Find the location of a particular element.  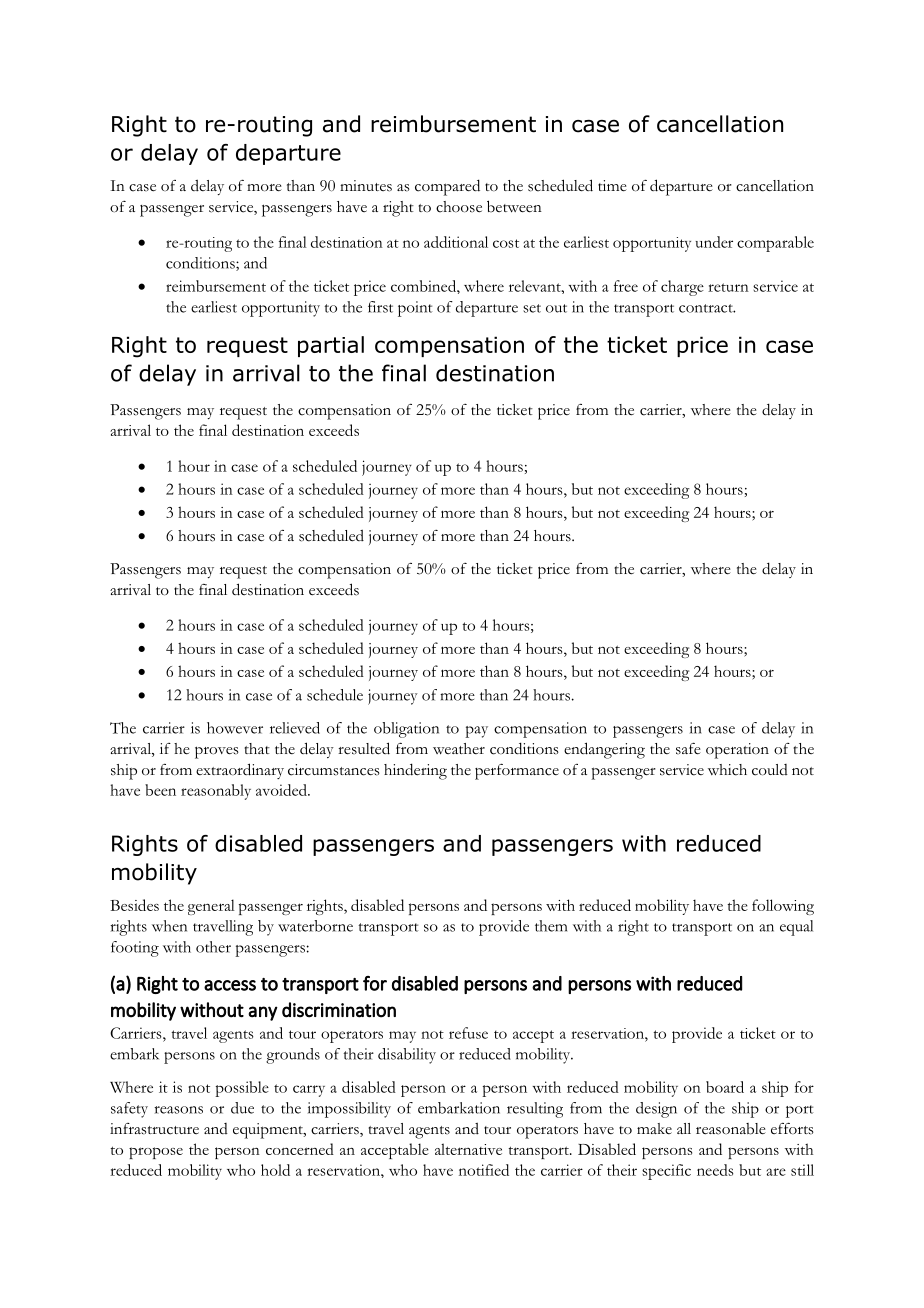

general is located at coordinates (211, 907).
